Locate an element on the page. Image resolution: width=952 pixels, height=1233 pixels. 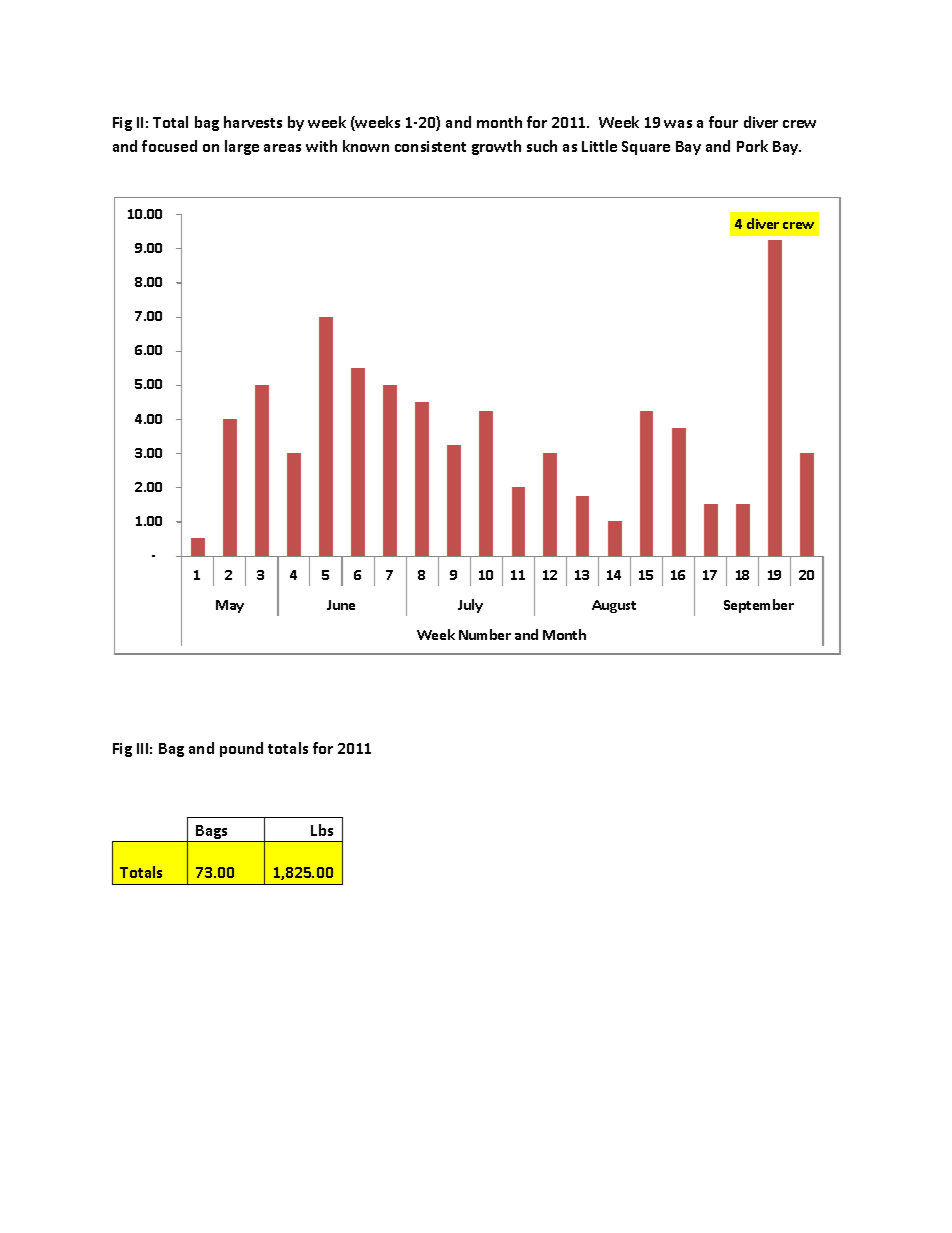
May is located at coordinates (230, 606).
